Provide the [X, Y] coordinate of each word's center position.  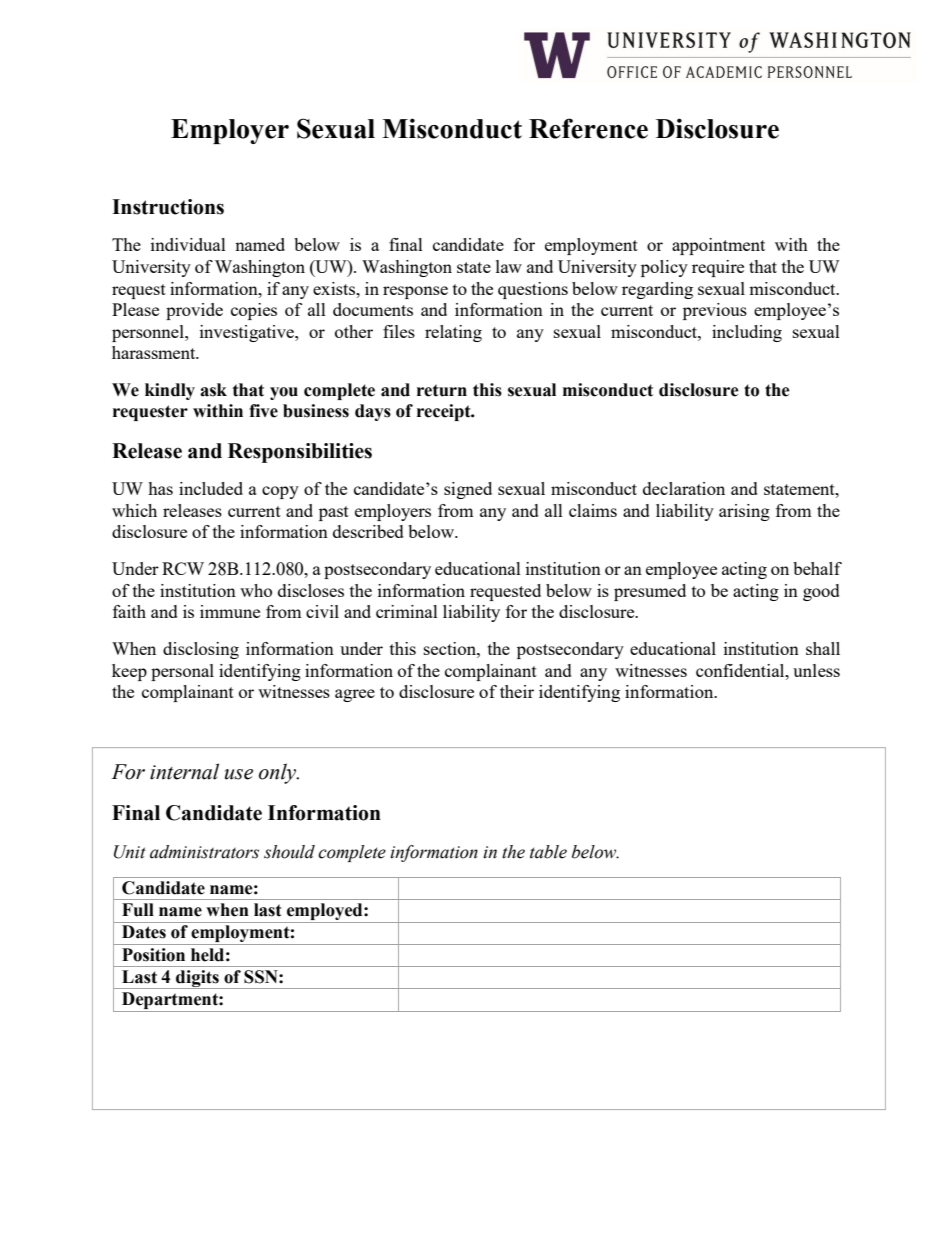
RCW [183, 568]
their [517, 691]
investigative [248, 333]
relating [453, 333]
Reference [588, 128]
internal [184, 771]
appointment [718, 246]
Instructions [168, 207]
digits [197, 979]
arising [744, 512]
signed [468, 490]
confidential [741, 670]
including [747, 333]
